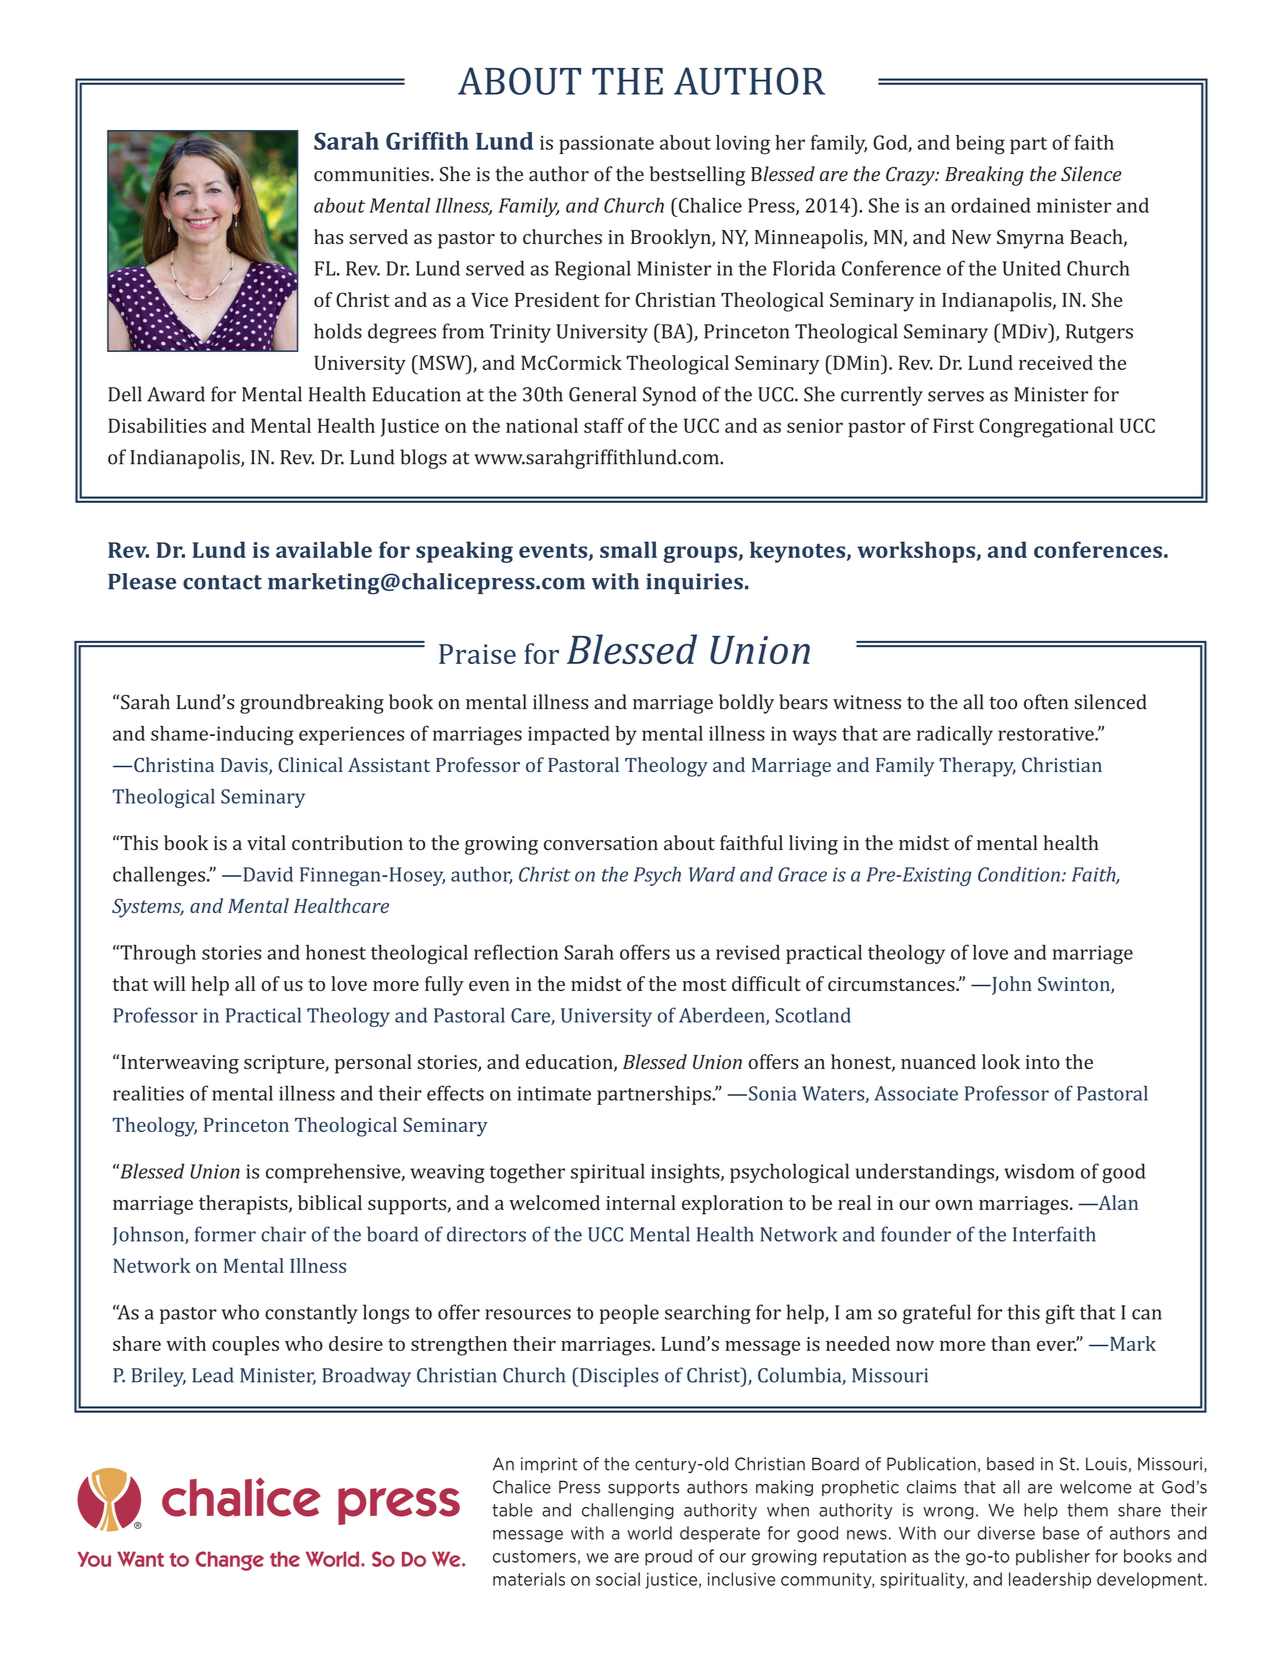 The width and height of the screenshot is (1283, 1661). I want to click on ordained, so click(991, 205).
